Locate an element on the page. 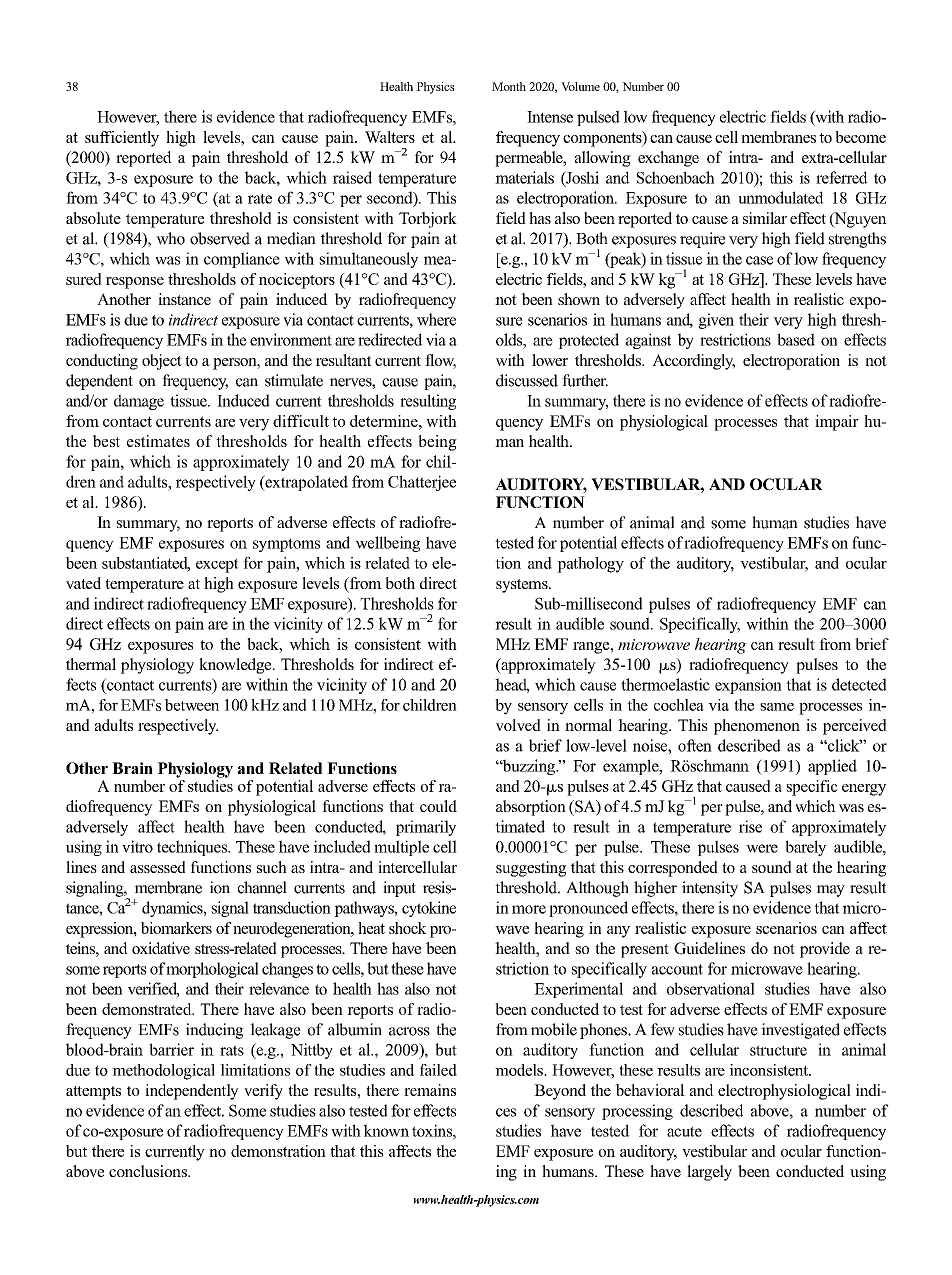 The height and width of the document is (1275, 952). object is located at coordinates (162, 362).
